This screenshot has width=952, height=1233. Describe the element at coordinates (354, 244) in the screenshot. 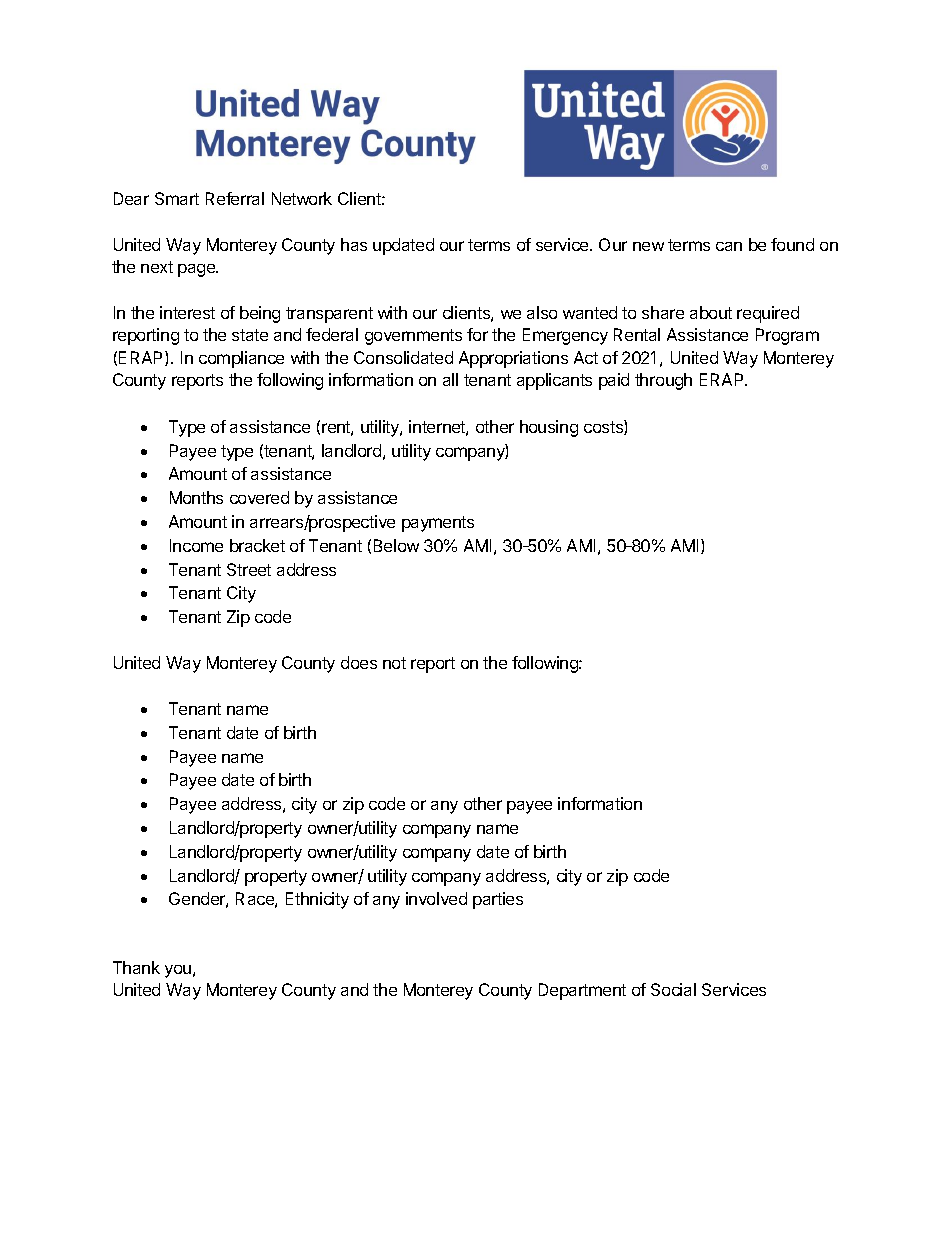

I see `has` at that location.
